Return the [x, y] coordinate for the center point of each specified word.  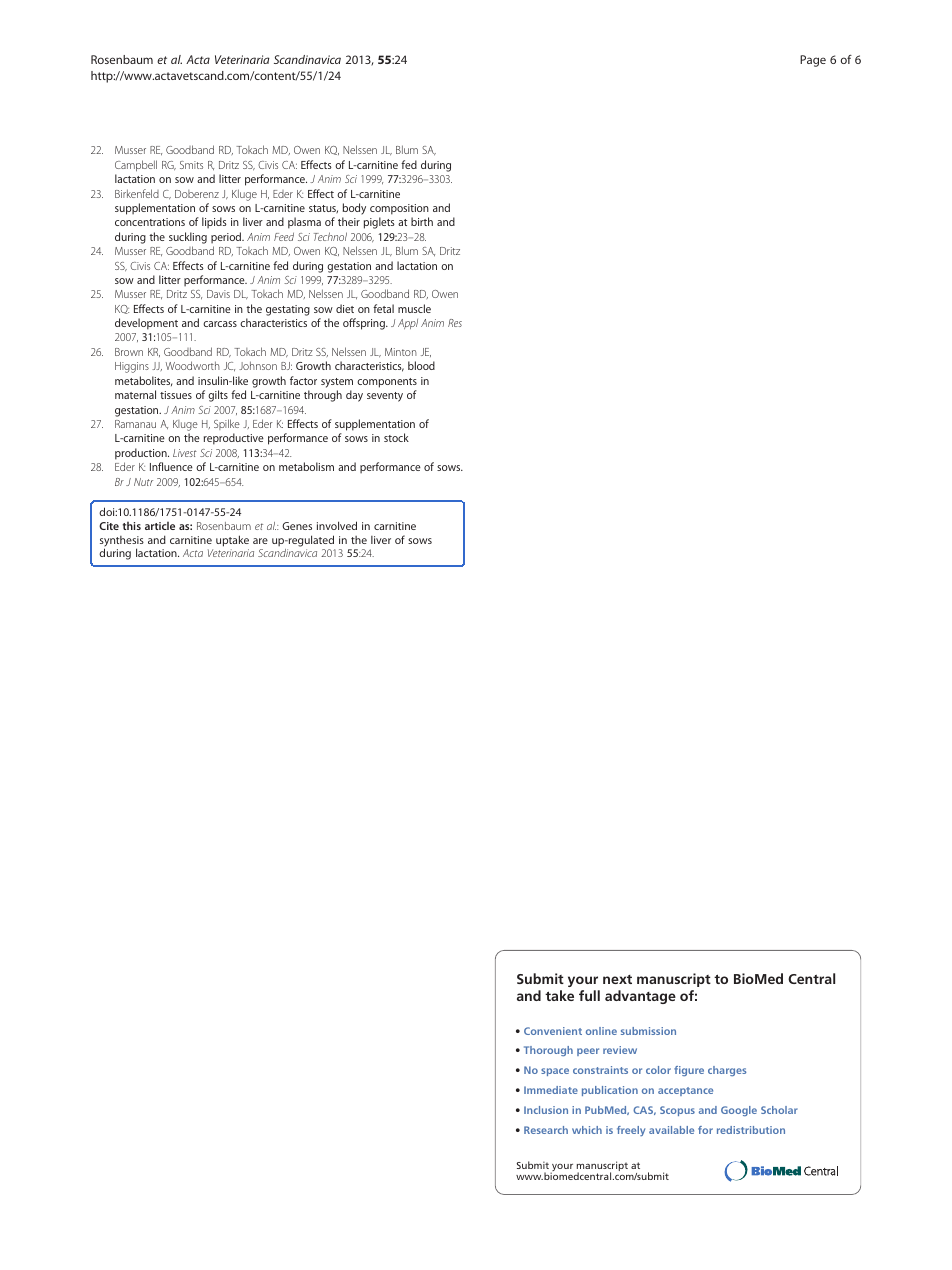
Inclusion [546, 1110]
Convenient [553, 1031]
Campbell [136, 165]
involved [337, 525]
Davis [218, 294]
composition [399, 209]
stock [396, 437]
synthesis [122, 542]
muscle [414, 308]
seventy [385, 397]
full [589, 995]
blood [421, 365]
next [617, 979]
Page [813, 61]
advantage [640, 997]
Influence [171, 466]
